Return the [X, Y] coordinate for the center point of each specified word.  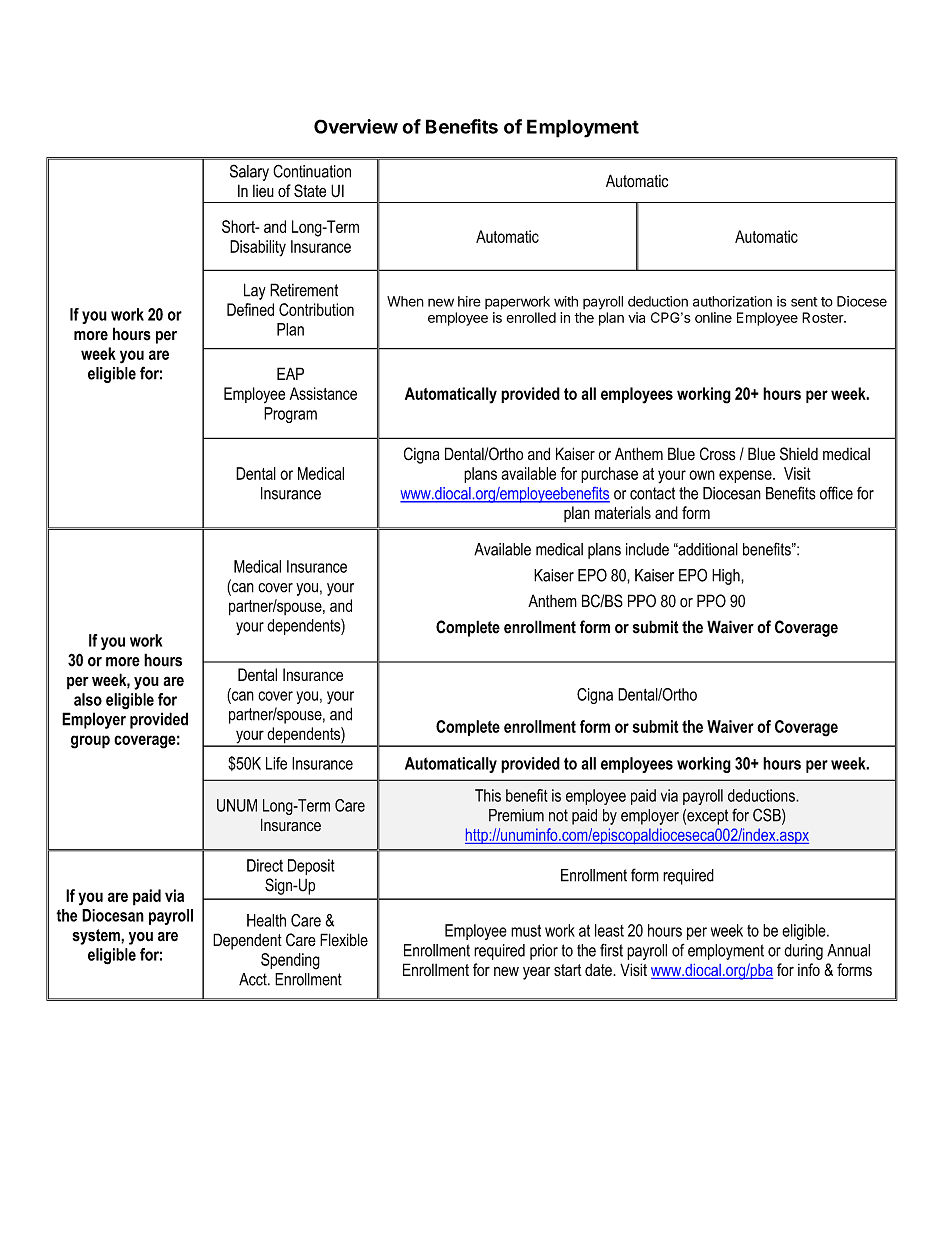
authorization [732, 301]
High [727, 577]
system [97, 937]
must [526, 931]
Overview [356, 126]
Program [290, 415]
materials [623, 512]
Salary [249, 172]
